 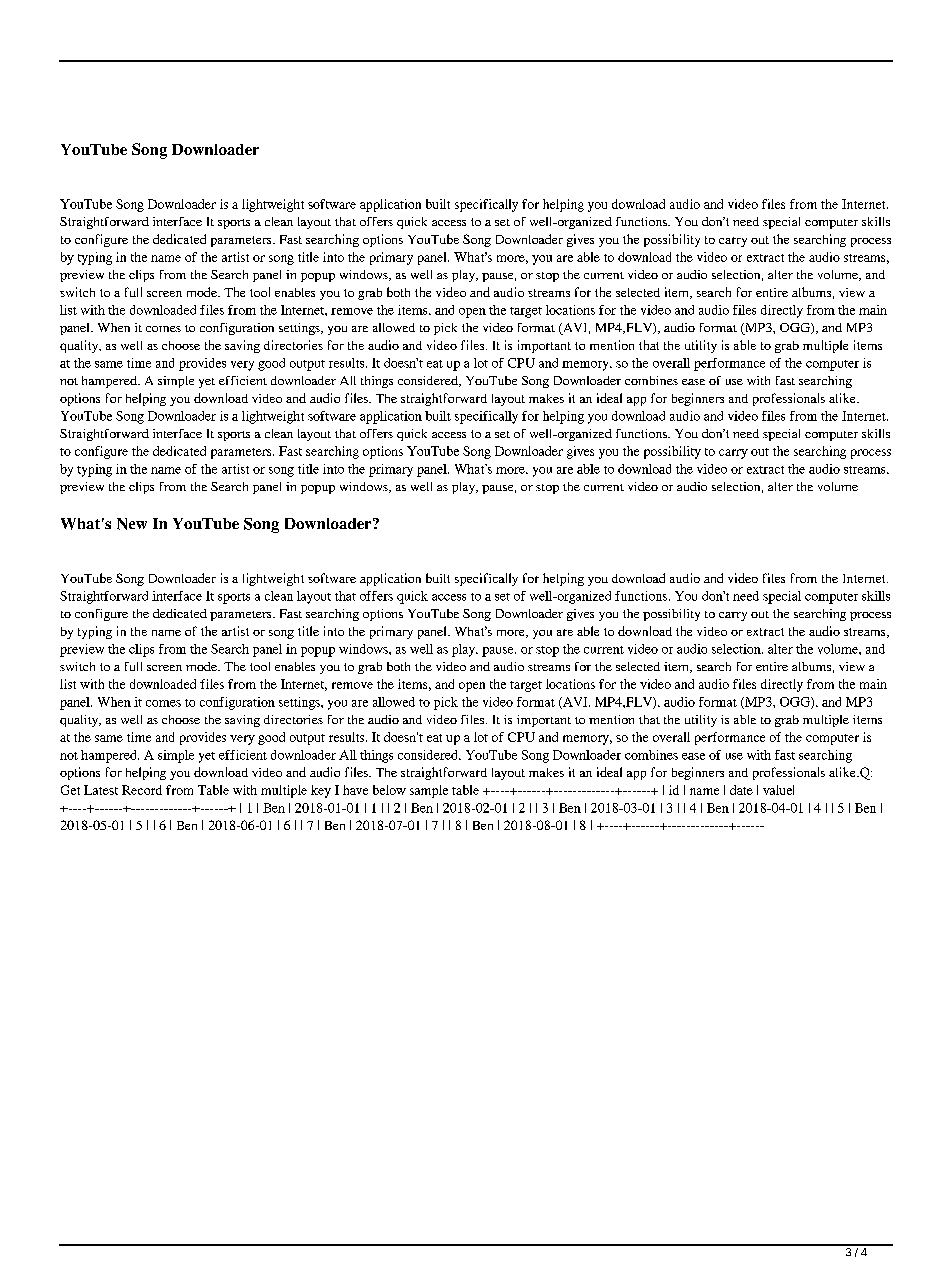 I want to click on key, so click(x=321, y=791).
